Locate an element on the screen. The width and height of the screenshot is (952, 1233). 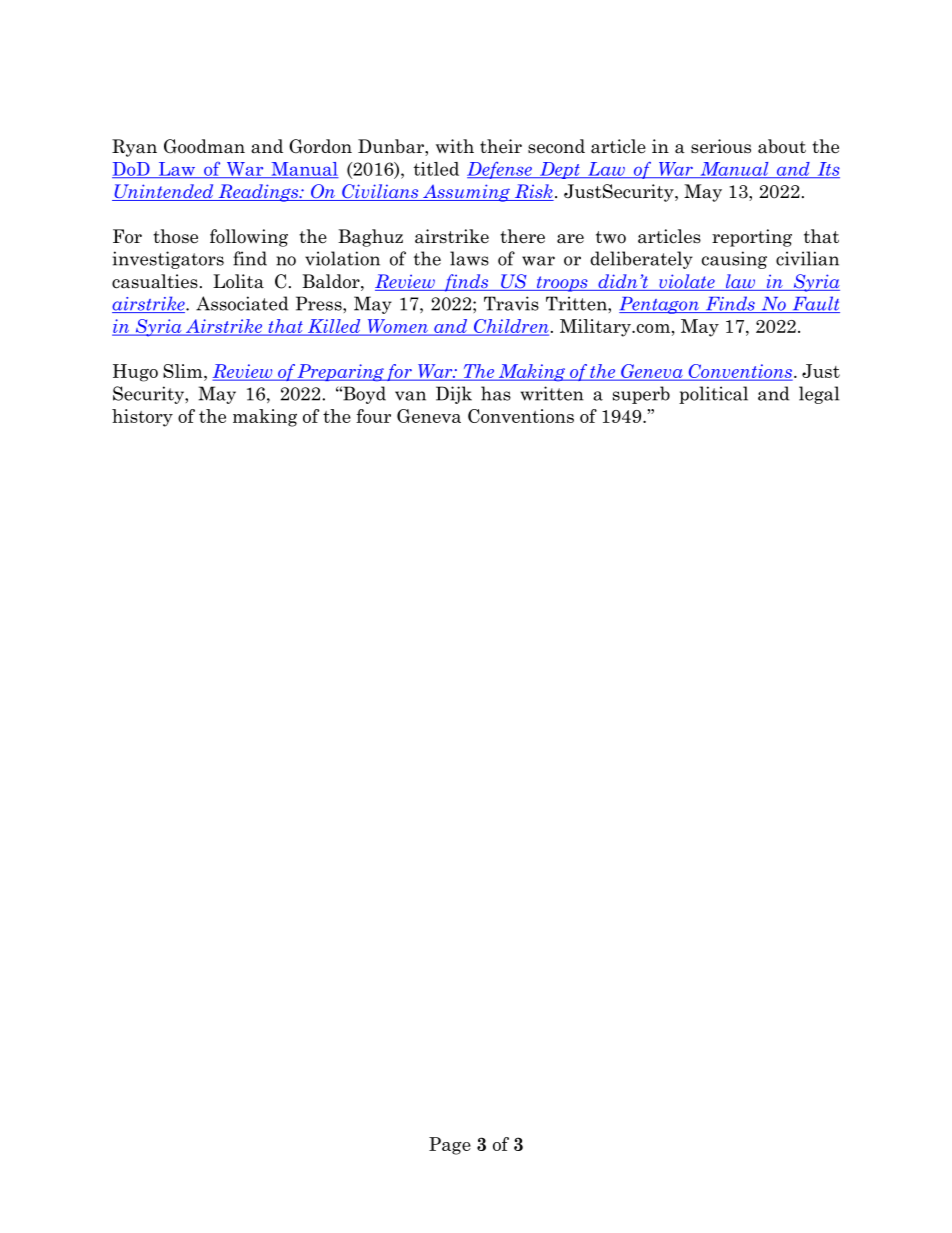
written is located at coordinates (552, 393).
